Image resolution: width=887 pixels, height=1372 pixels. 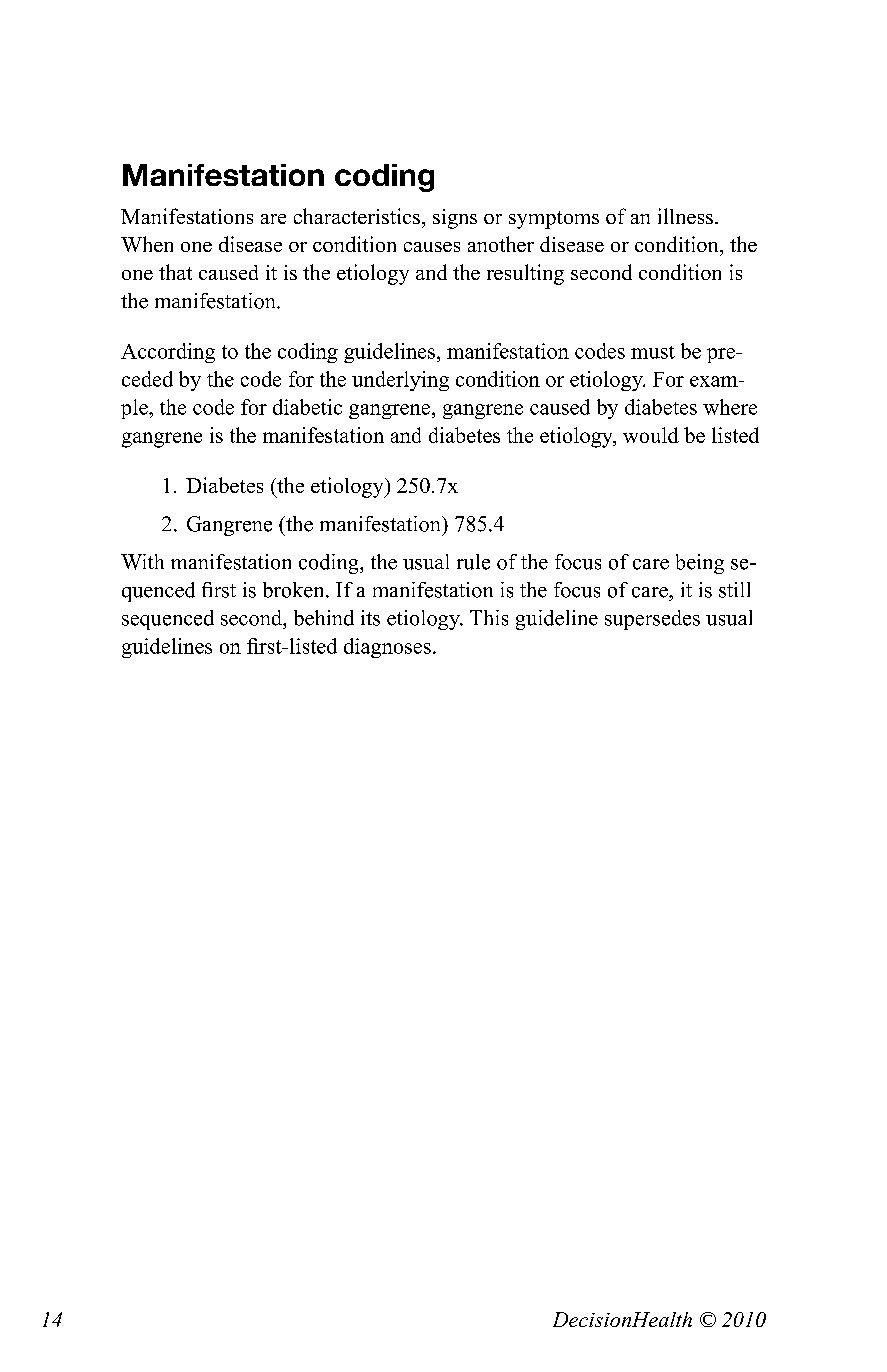 What do you see at coordinates (324, 618) in the image?
I see `behind` at bounding box center [324, 618].
